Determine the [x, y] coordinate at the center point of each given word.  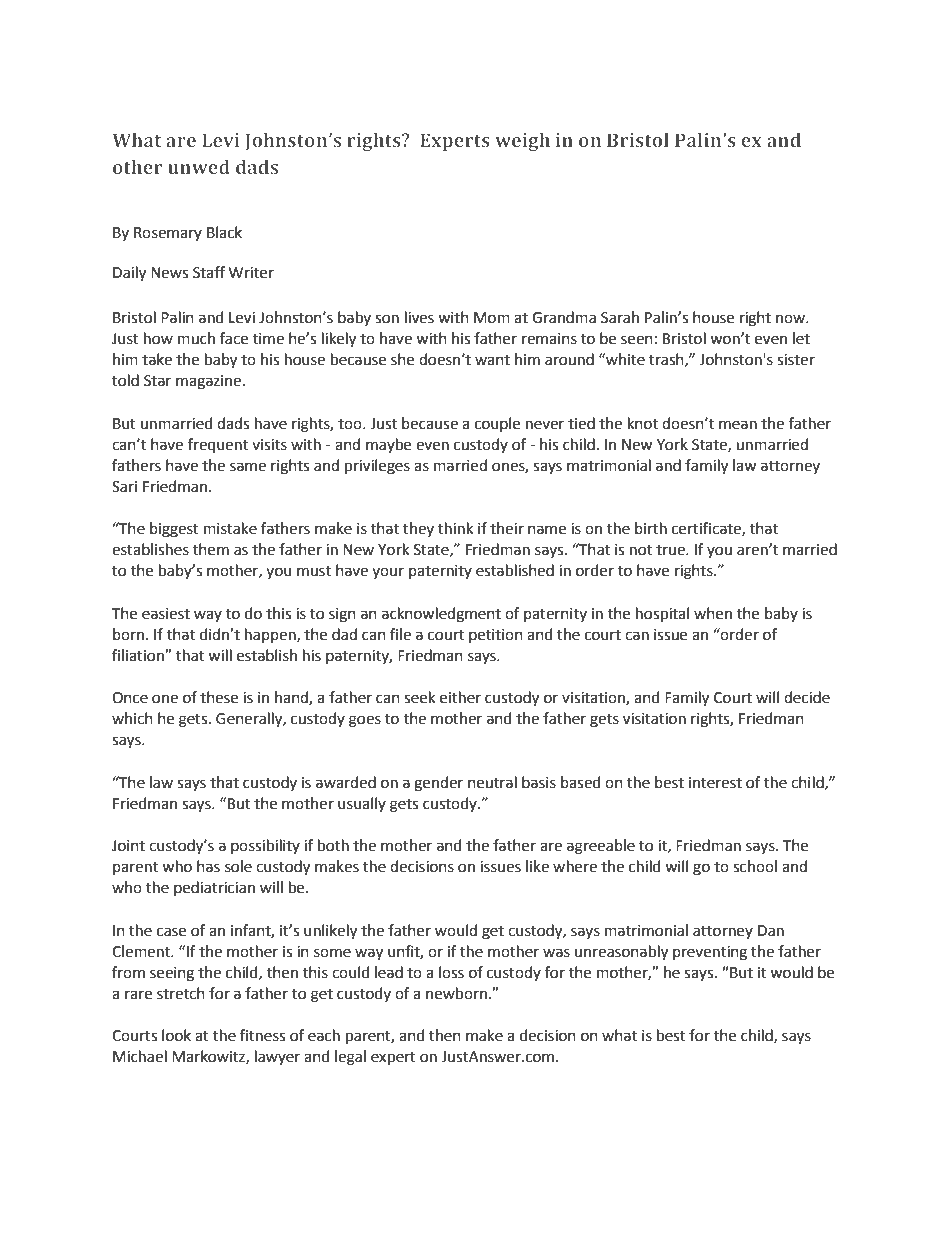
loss [451, 972]
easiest [166, 614]
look [176, 1035]
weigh [522, 142]
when [713, 613]
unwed [199, 167]
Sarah [620, 317]
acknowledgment [441, 615]
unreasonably [621, 953]
